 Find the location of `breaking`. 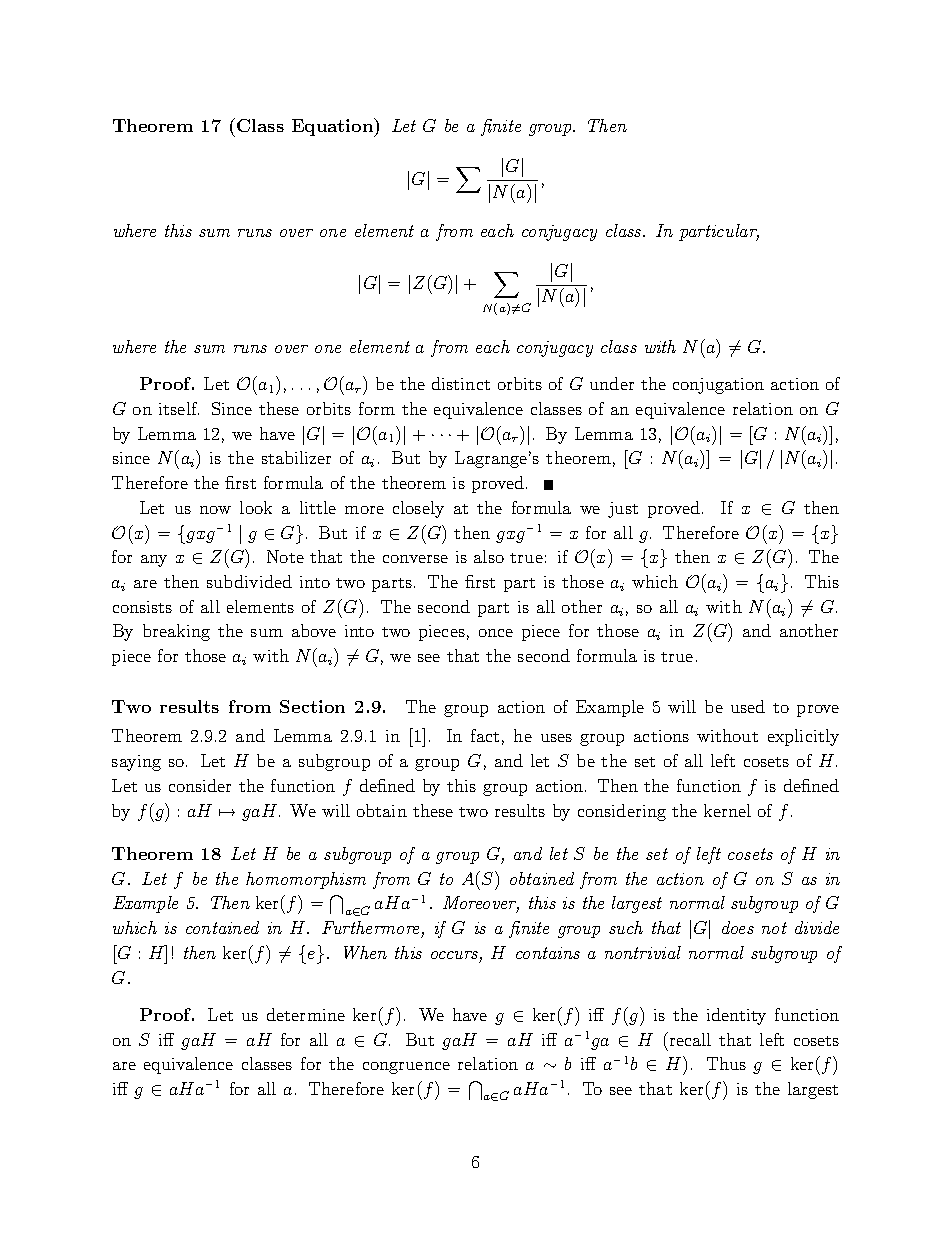

breaking is located at coordinates (176, 632).
